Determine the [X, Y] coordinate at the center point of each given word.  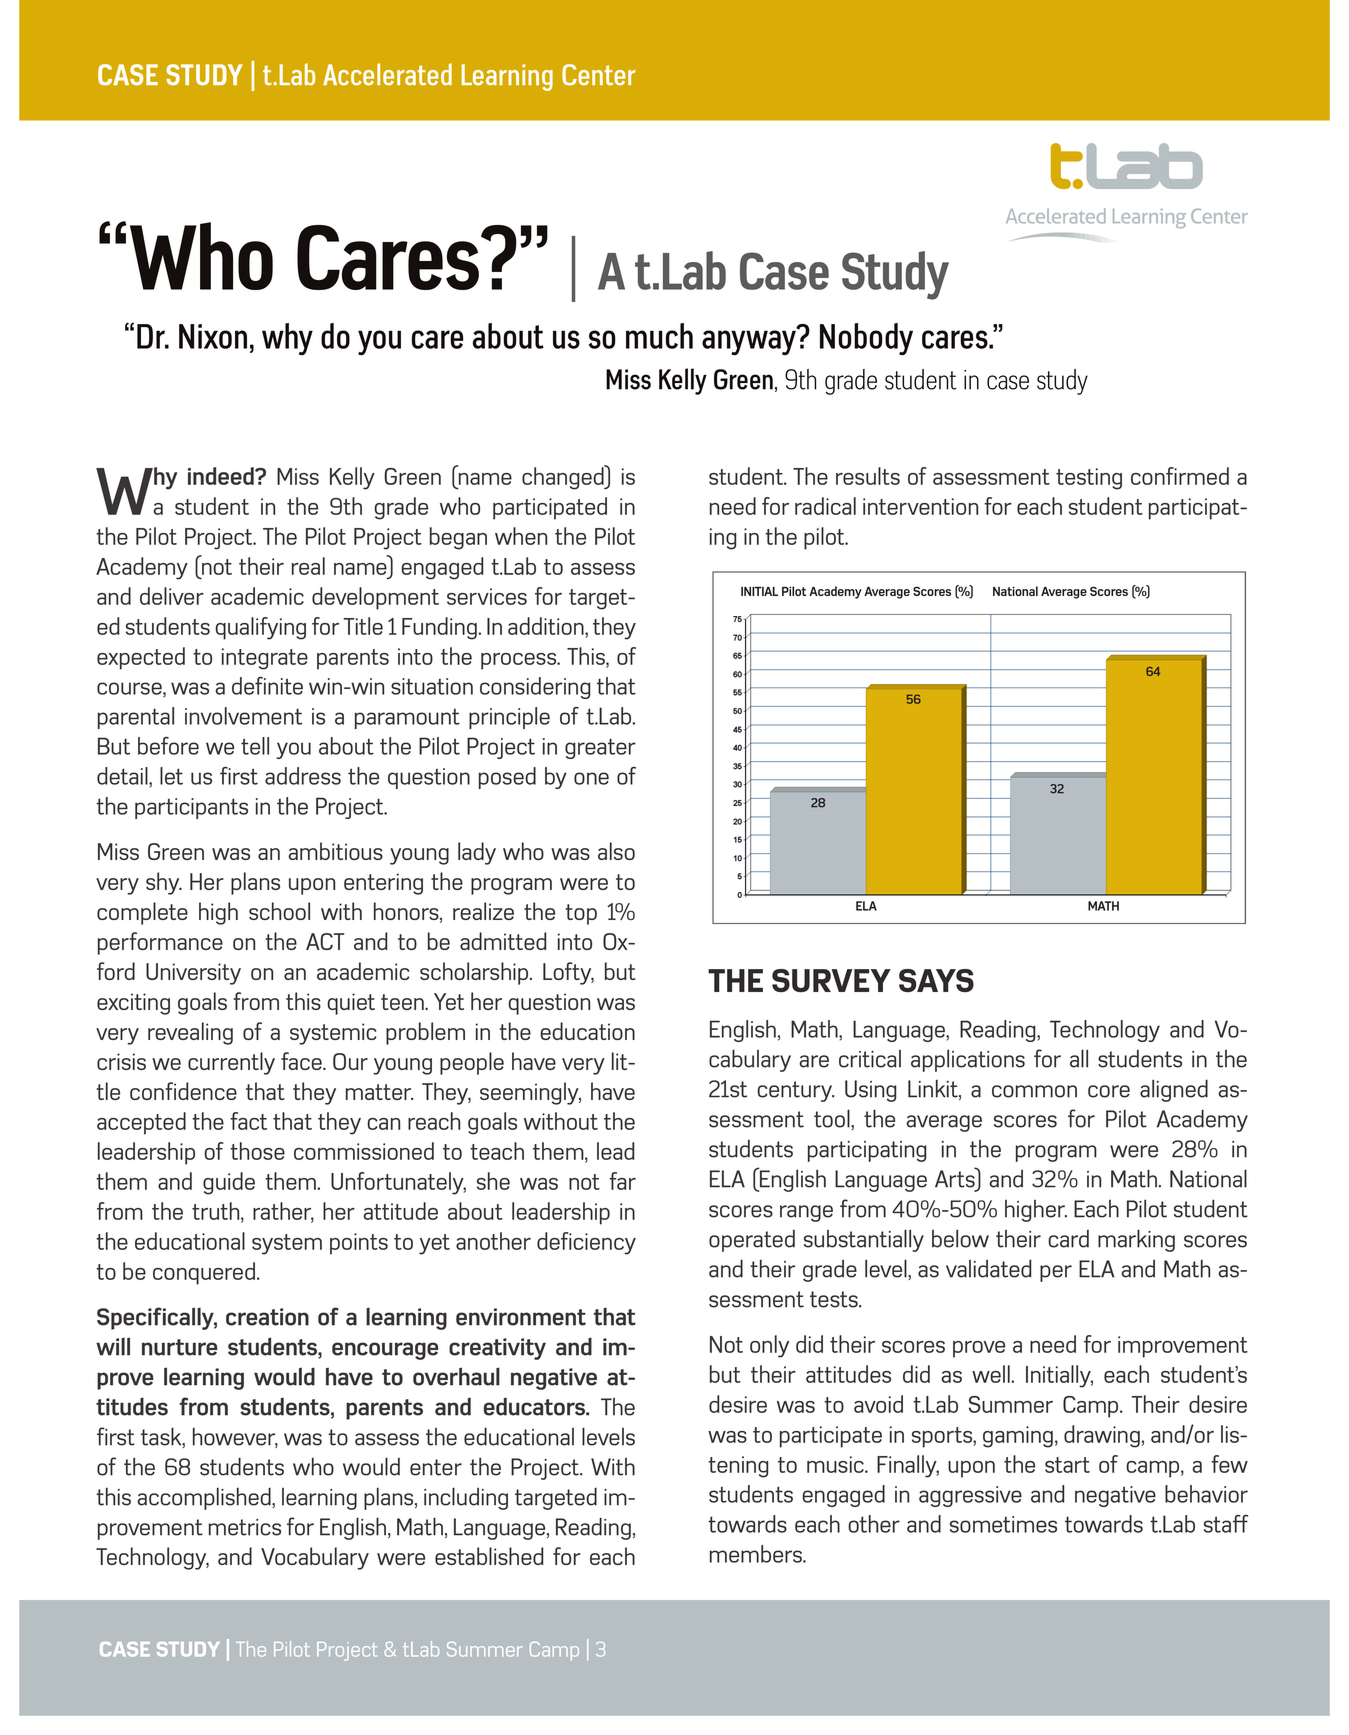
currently [231, 1063]
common [1034, 1091]
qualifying [260, 628]
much [659, 336]
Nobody [866, 339]
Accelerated [387, 74]
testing [1089, 479]
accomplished [205, 1499]
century [795, 1091]
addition [547, 626]
